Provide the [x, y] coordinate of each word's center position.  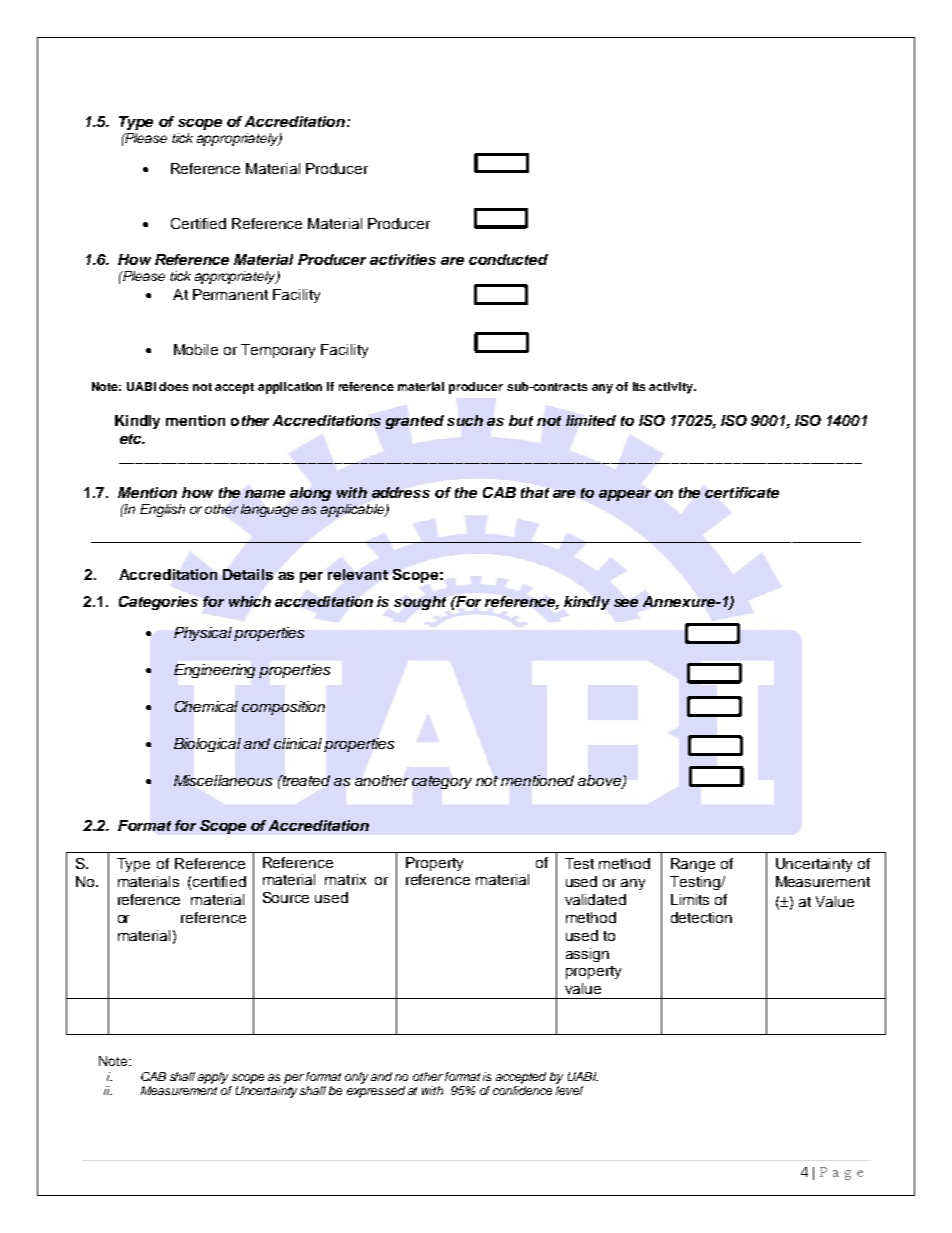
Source [286, 897]
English [162, 510]
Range [693, 865]
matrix [345, 879]
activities [403, 259]
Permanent [230, 294]
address [401, 492]
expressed [376, 1092]
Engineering [214, 671]
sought [420, 603]
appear [625, 495]
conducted [508, 259]
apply [213, 1078]
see [626, 603]
